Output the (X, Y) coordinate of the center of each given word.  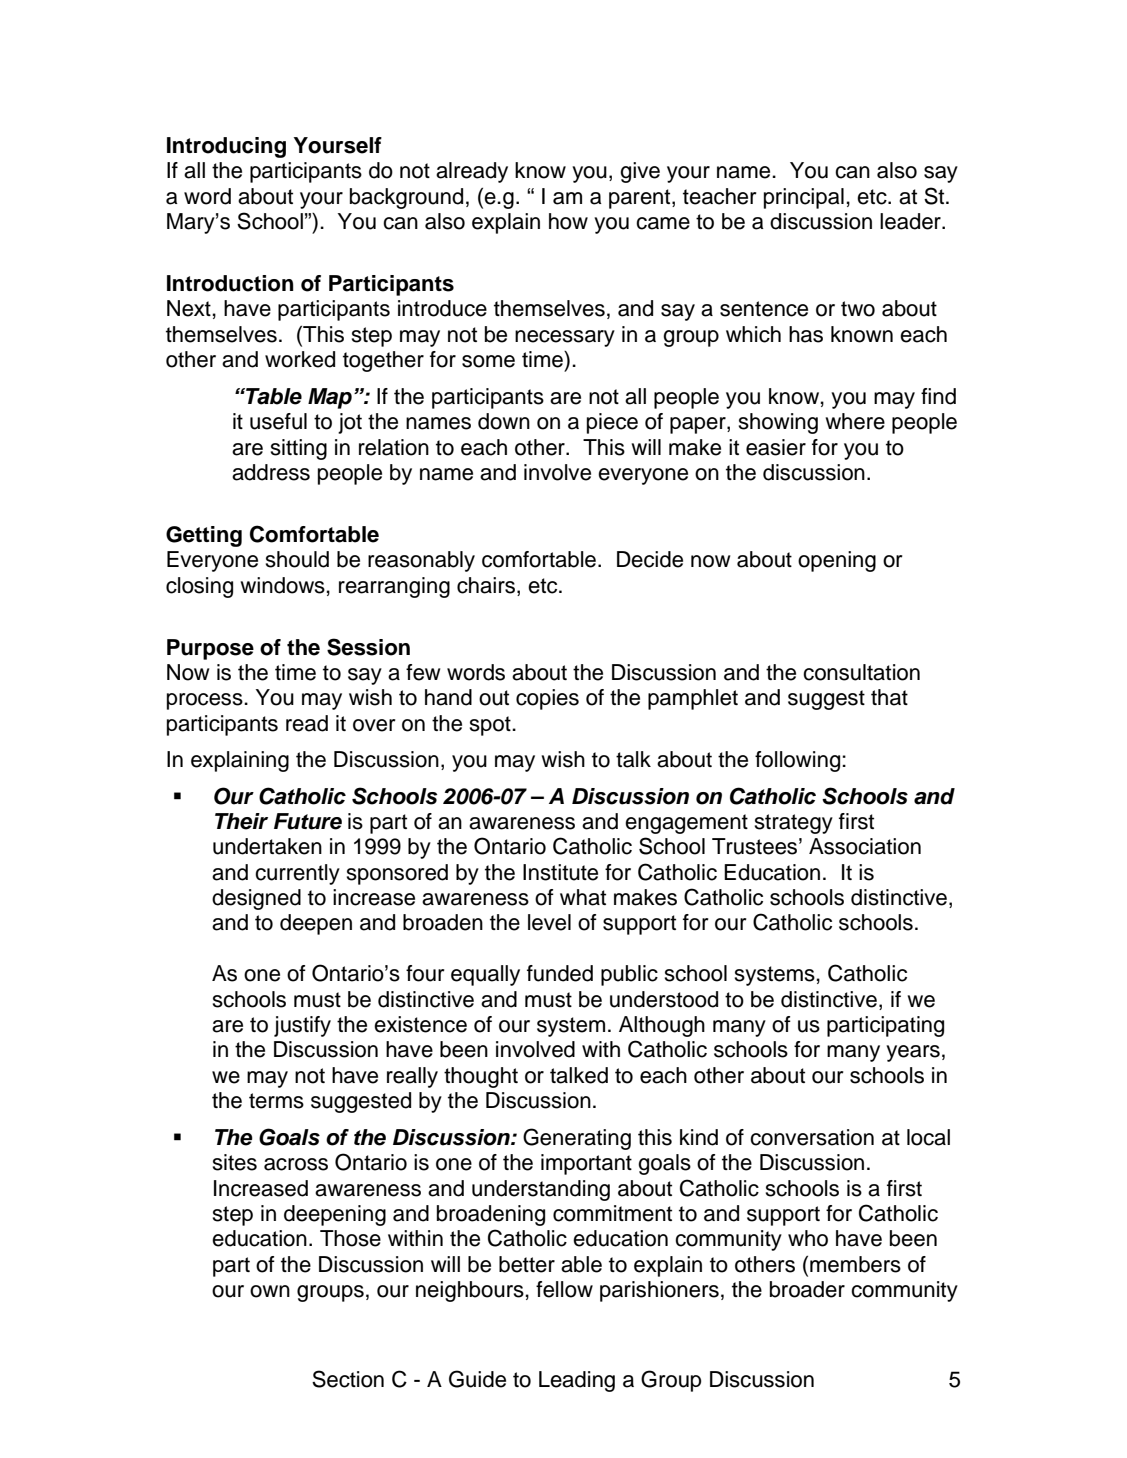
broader (807, 1289)
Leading (577, 1381)
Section (348, 1379)
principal (804, 198)
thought (481, 1077)
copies (547, 699)
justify (302, 1026)
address (271, 472)
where (855, 421)
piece (612, 423)
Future (308, 821)
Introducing (226, 147)
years (913, 1053)
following (799, 761)
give (640, 172)
